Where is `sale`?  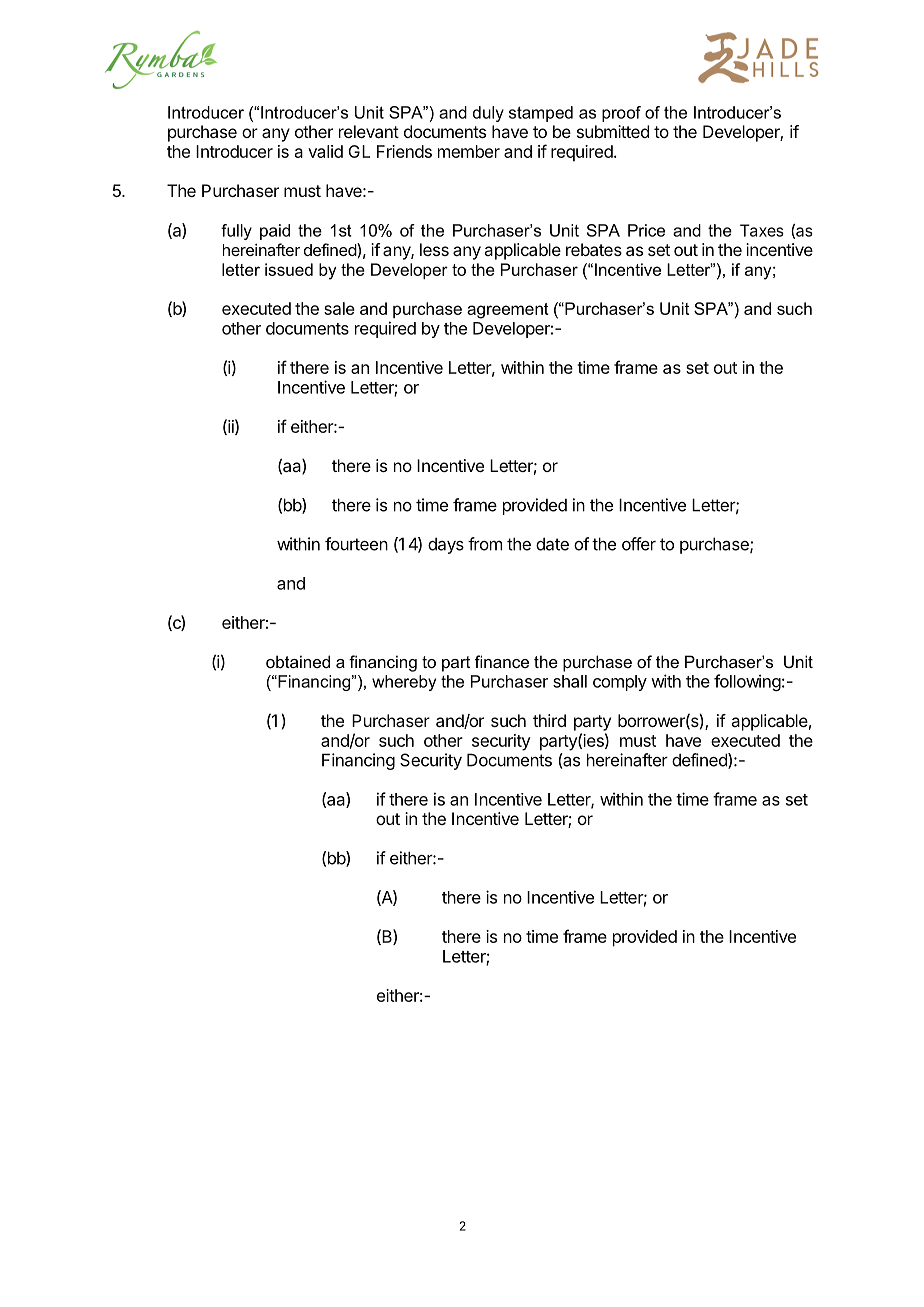
sale is located at coordinates (339, 308).
